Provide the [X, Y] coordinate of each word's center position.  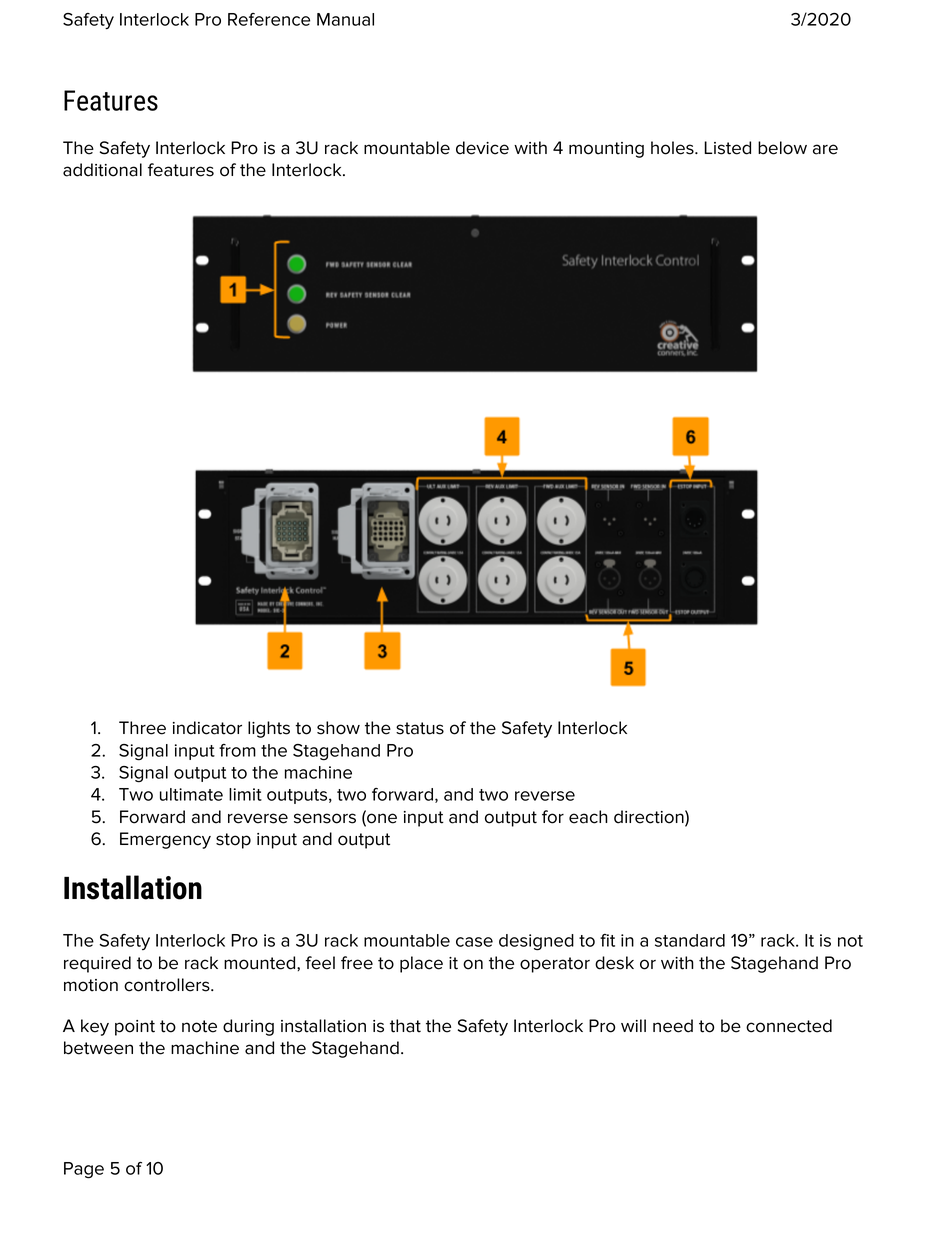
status [420, 728]
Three [142, 728]
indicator [207, 728]
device [482, 148]
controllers [168, 985]
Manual [345, 19]
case [474, 942]
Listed [727, 148]
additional [102, 170]
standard [690, 940]
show [338, 728]
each [588, 817]
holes [673, 148]
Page [84, 1170]
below [782, 148]
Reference [269, 19]
